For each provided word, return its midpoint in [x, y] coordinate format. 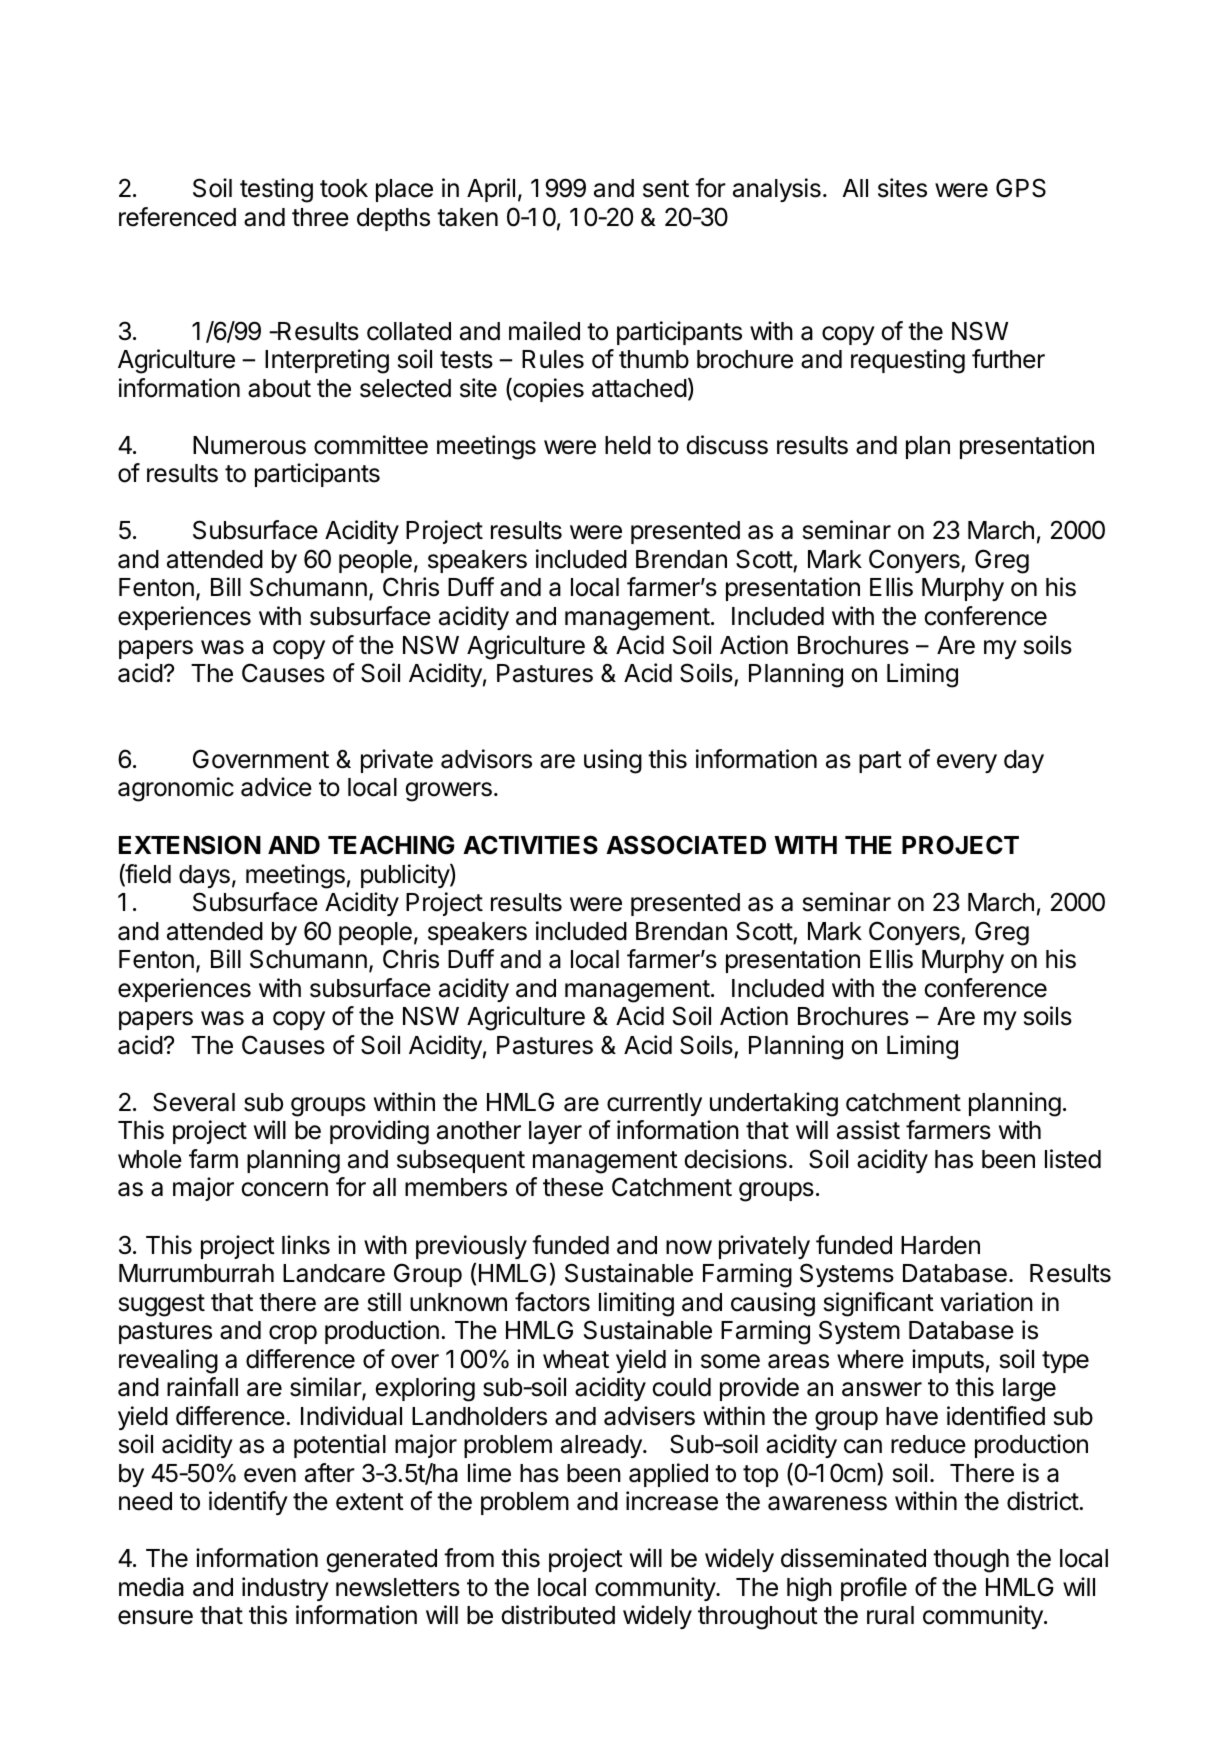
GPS [1021, 188]
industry [285, 1589]
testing [276, 190]
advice [276, 787]
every [967, 763]
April [491, 190]
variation [986, 1302]
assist [868, 1130]
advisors [486, 759]
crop [293, 1334]
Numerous [249, 445]
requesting [908, 361]
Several [194, 1102]
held [628, 445]
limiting [636, 1304]
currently [654, 1104]
